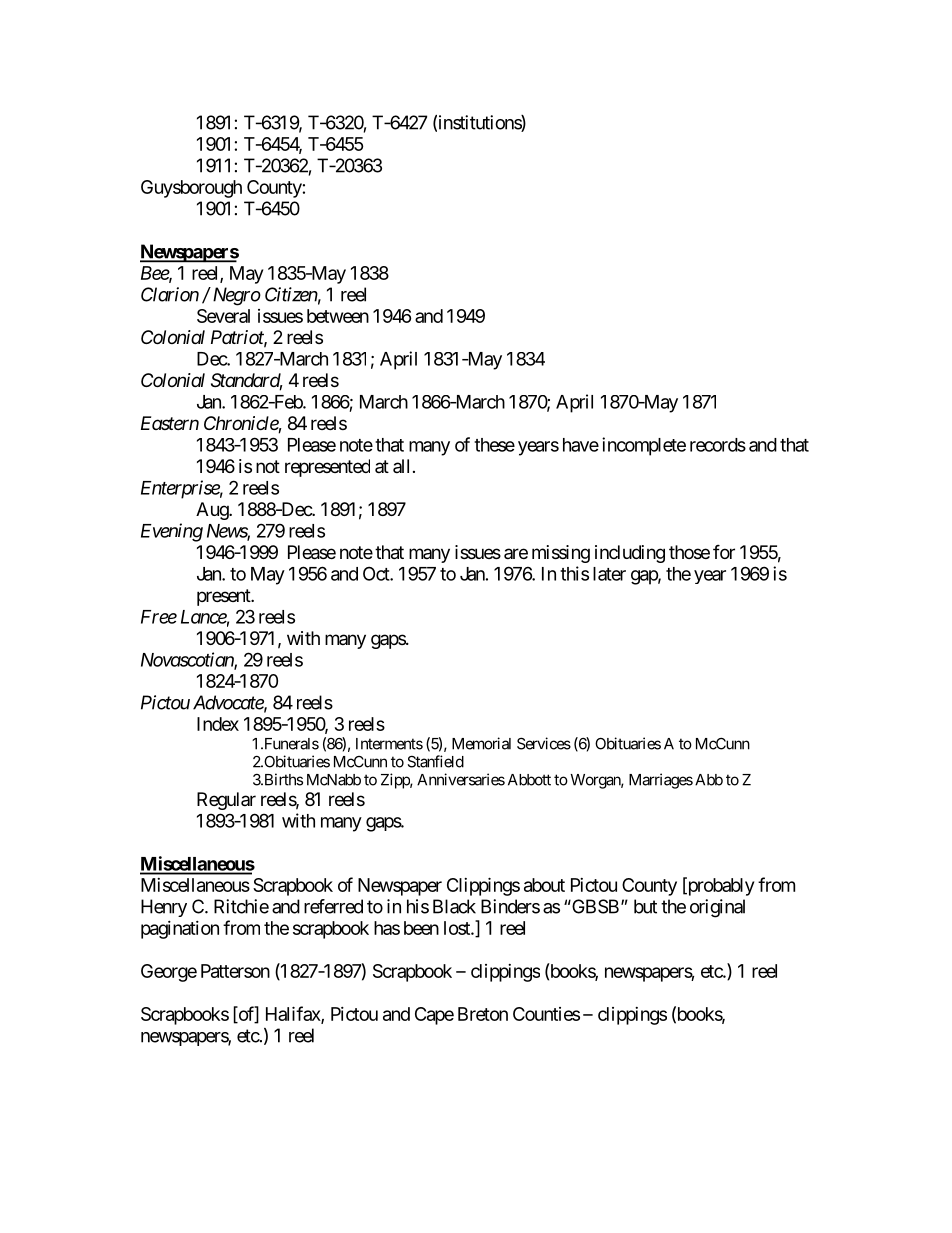 The width and height of the screenshot is (952, 1233). Describe the element at coordinates (218, 724) in the screenshot. I see `Index` at that location.
